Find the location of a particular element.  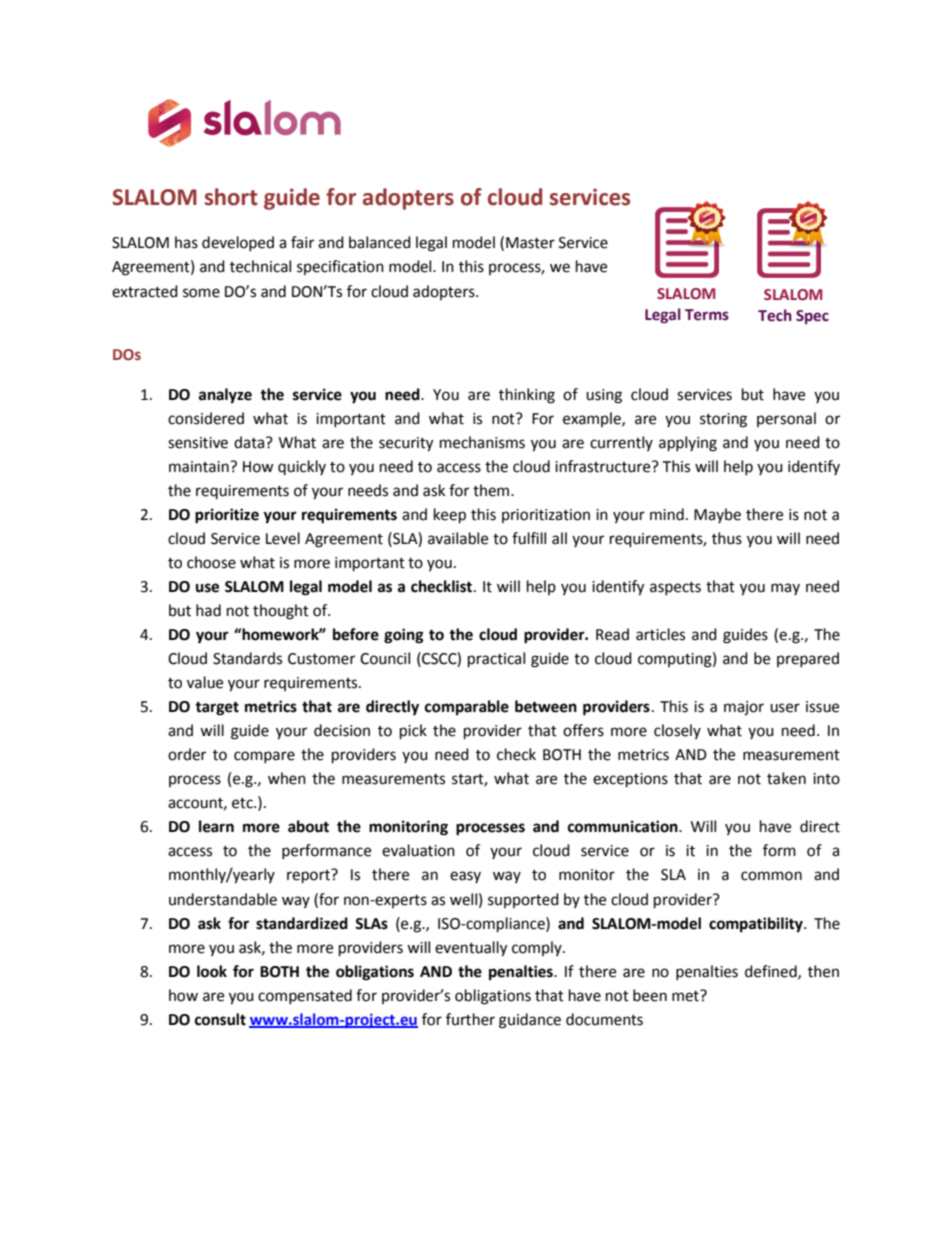

Master is located at coordinates (530, 243).
